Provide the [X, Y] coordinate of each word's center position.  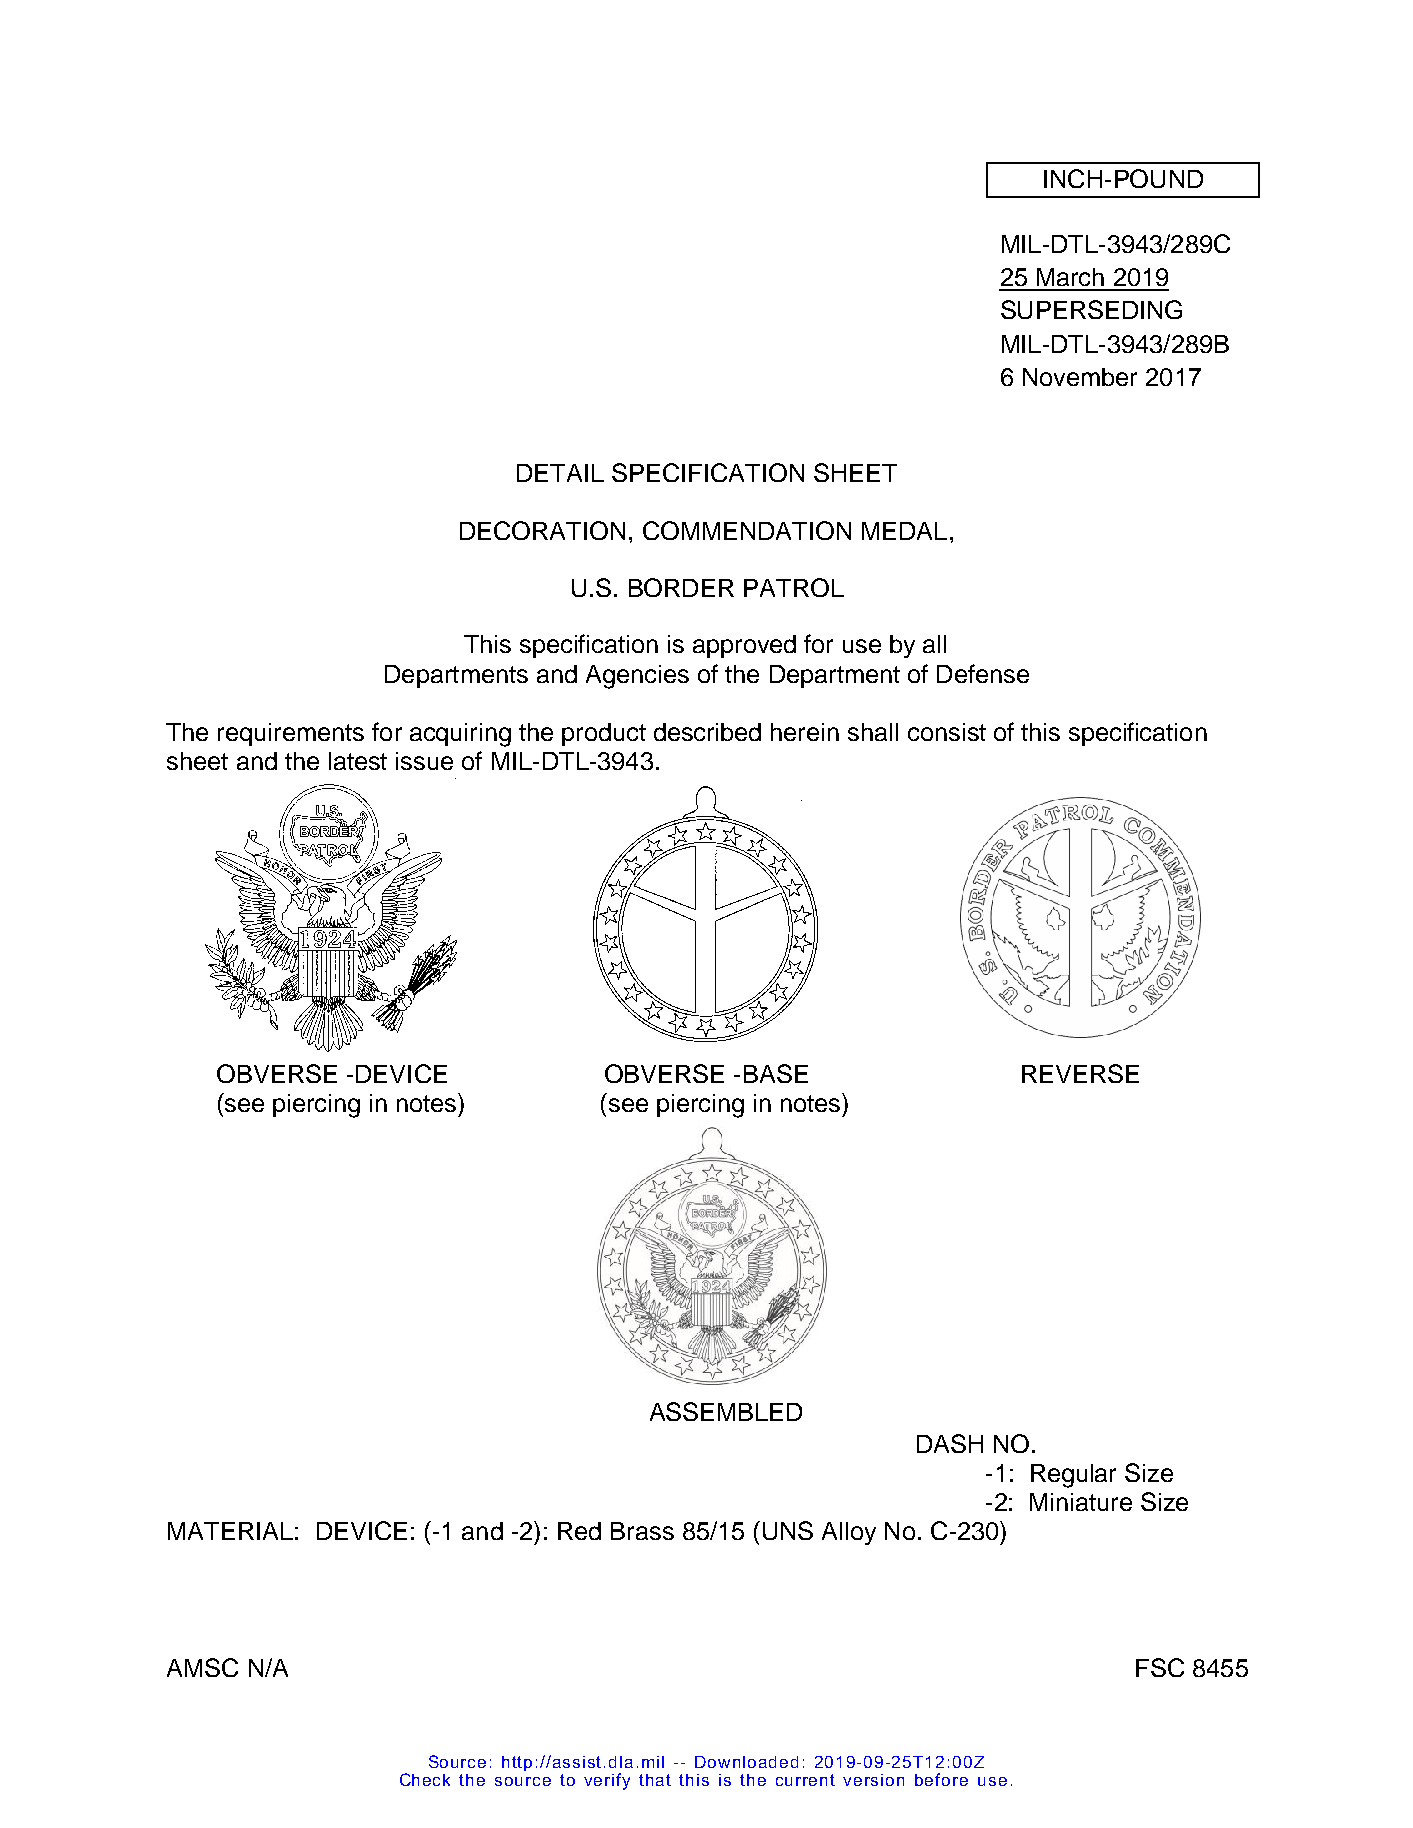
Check [425, 1779]
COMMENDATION [747, 530]
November [1080, 377]
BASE [776, 1073]
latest [358, 761]
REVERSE [1080, 1073]
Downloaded [746, 1762]
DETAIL [560, 473]
